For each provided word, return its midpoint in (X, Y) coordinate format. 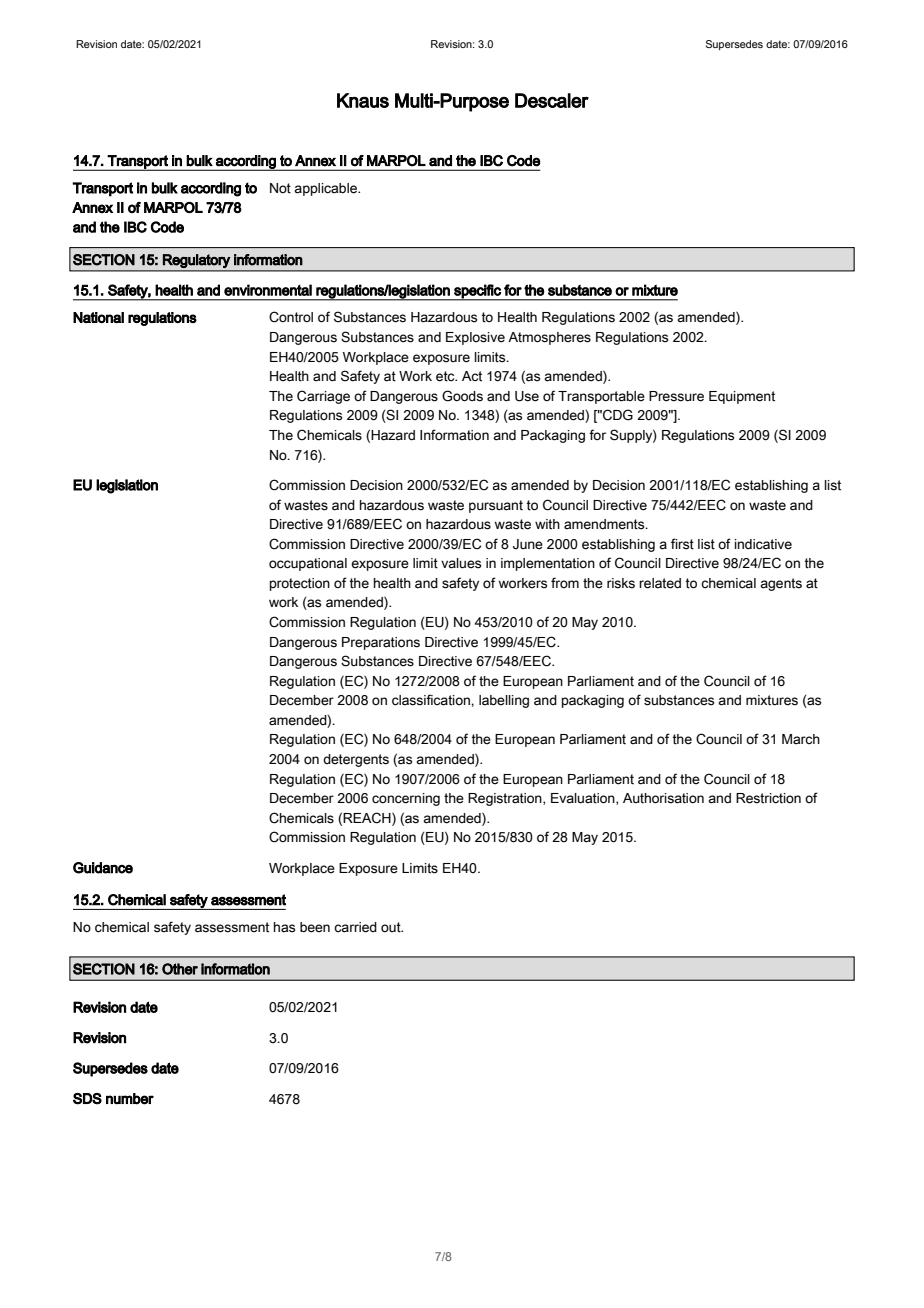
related (660, 583)
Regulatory (196, 261)
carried (355, 927)
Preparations (381, 643)
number (130, 1099)
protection (300, 584)
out (392, 927)
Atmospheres (549, 338)
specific (477, 292)
